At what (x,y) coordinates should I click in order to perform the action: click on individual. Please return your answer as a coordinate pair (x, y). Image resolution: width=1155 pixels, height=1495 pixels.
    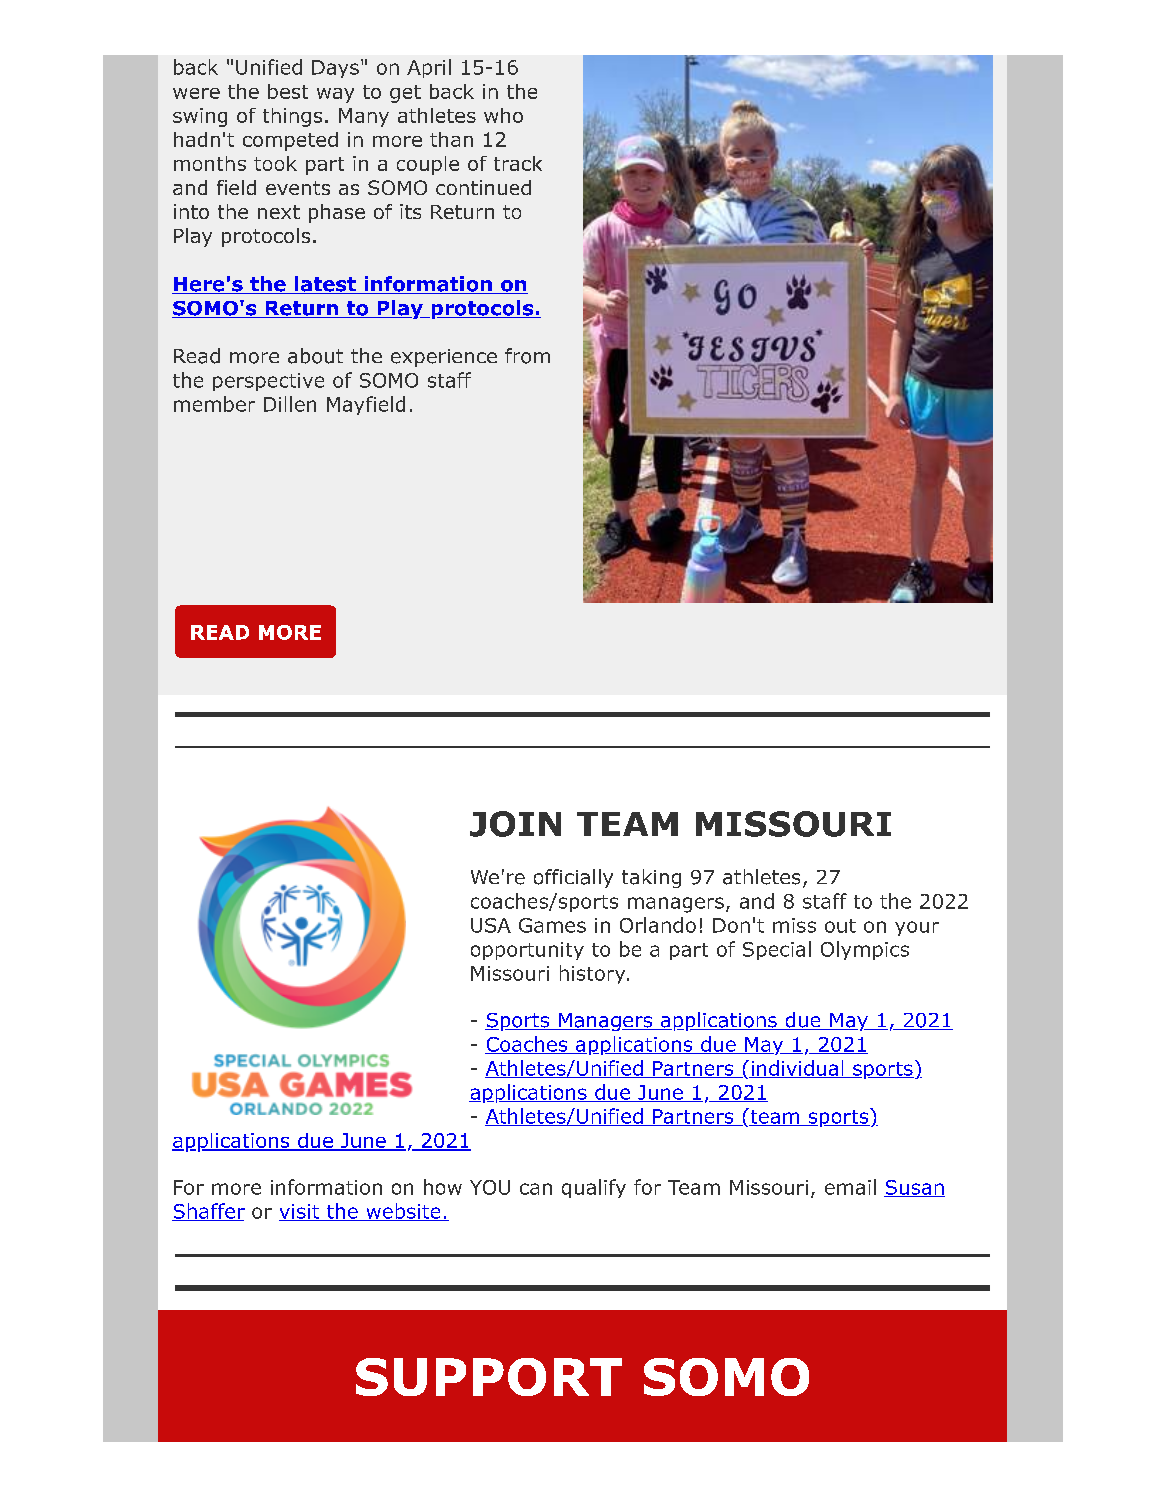
    Looking at the image, I should click on (797, 1069).
